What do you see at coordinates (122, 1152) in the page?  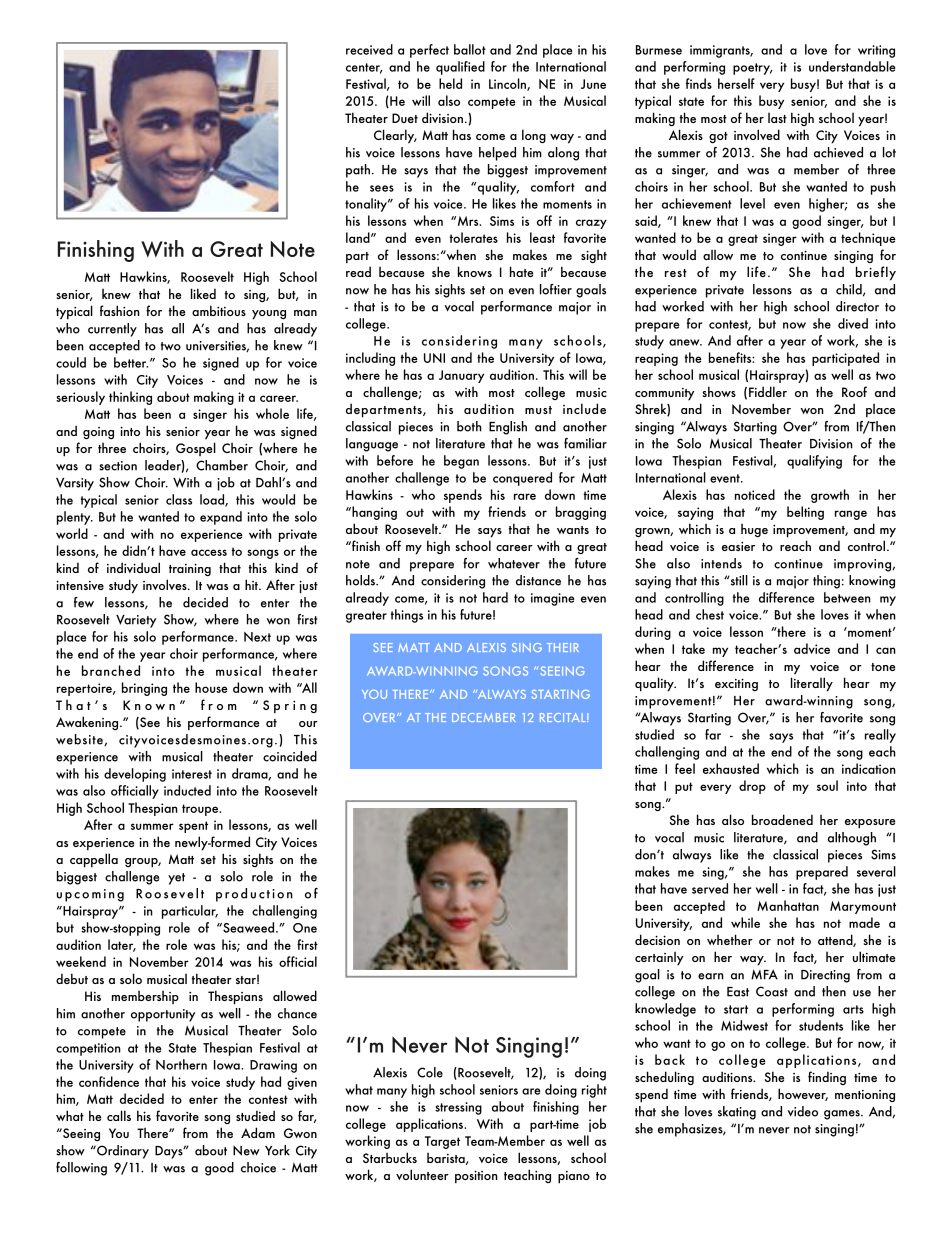 I see `Ordinary` at bounding box center [122, 1152].
